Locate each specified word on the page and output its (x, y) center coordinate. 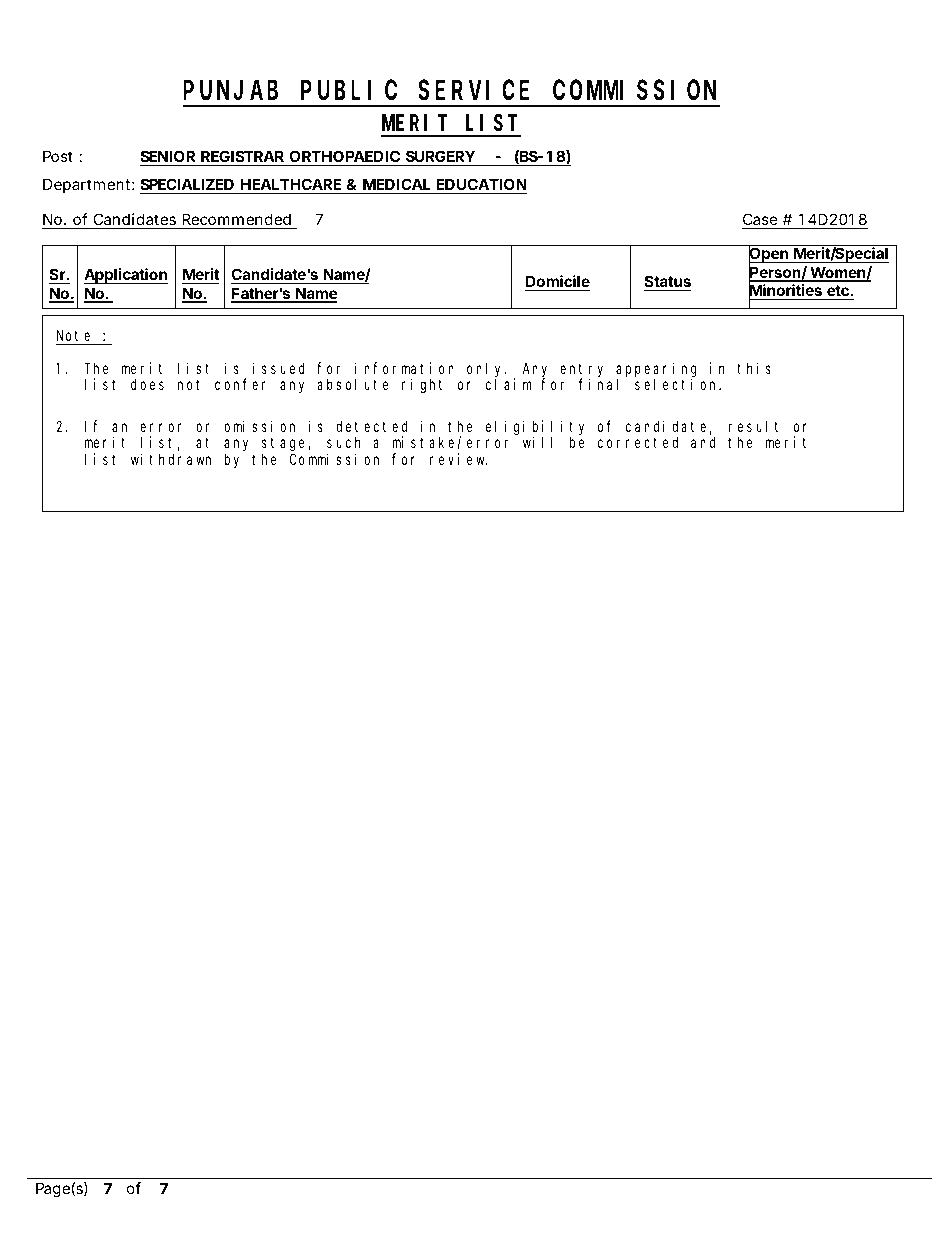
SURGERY (440, 156)
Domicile (558, 281)
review (459, 459)
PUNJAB (230, 91)
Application (126, 276)
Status (668, 281)
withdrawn (171, 459)
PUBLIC (349, 91)
